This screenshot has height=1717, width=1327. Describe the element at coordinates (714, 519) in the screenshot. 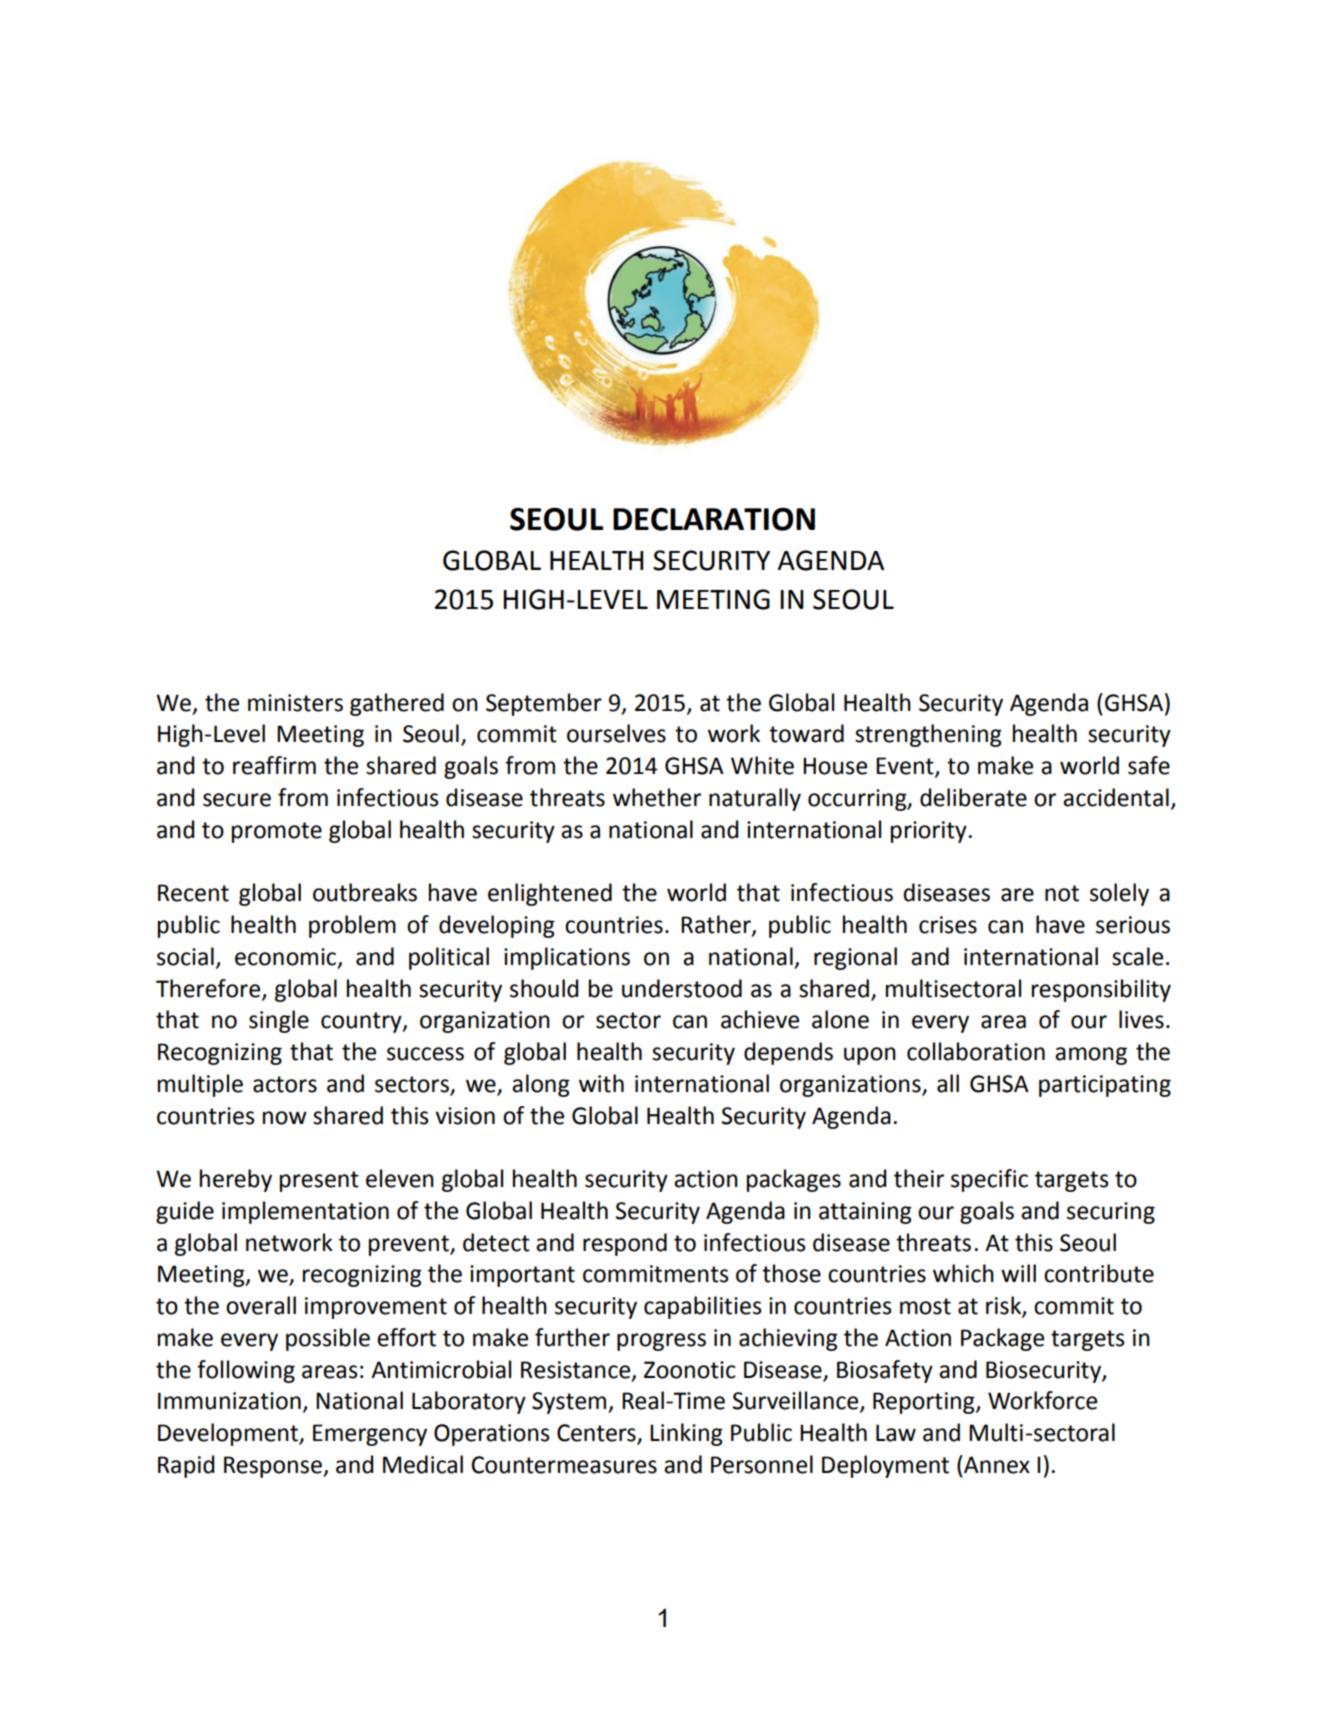

I see `DECLARATION` at that location.
